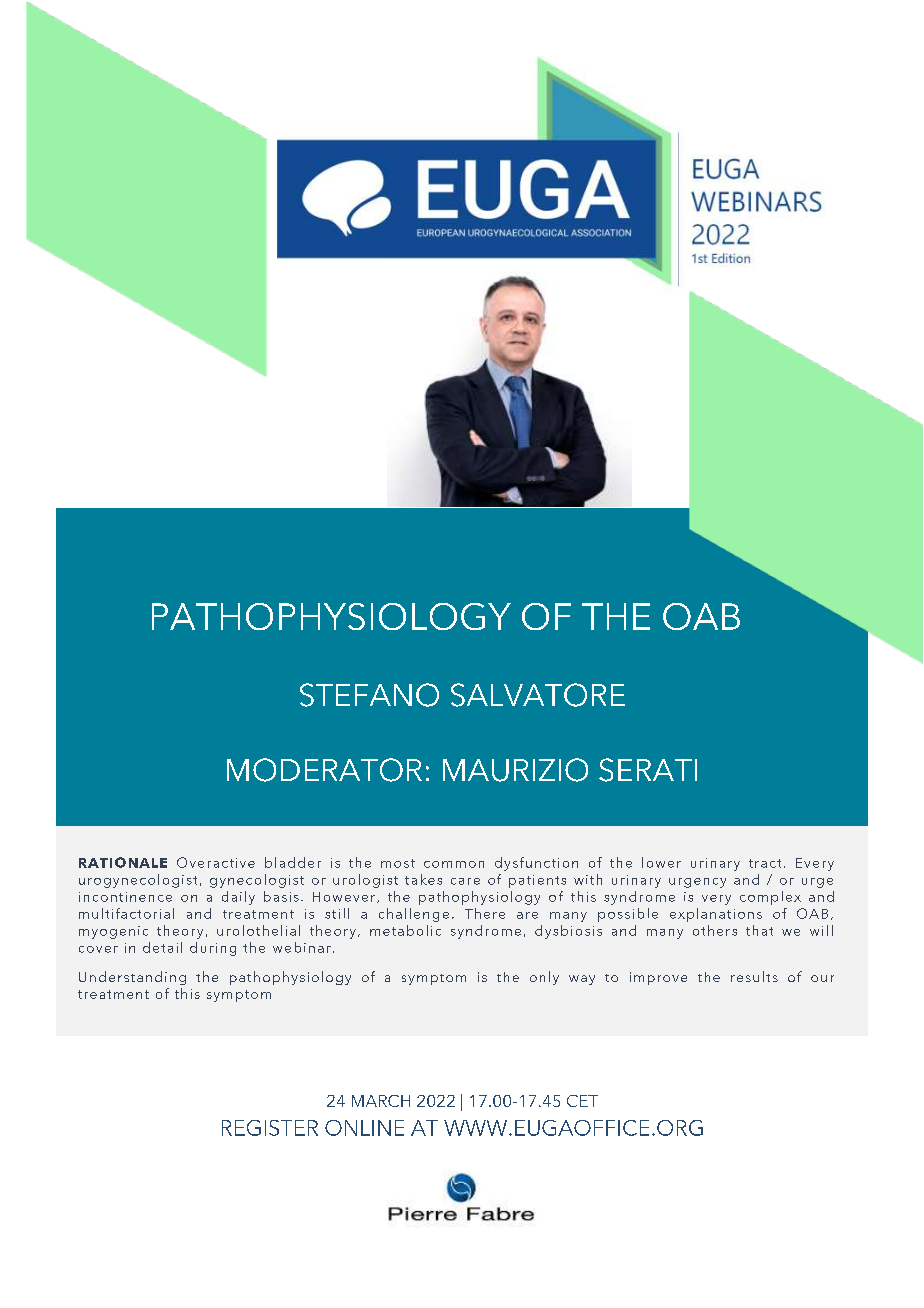 This image has height=1308, width=924. I want to click on There, so click(485, 913).
